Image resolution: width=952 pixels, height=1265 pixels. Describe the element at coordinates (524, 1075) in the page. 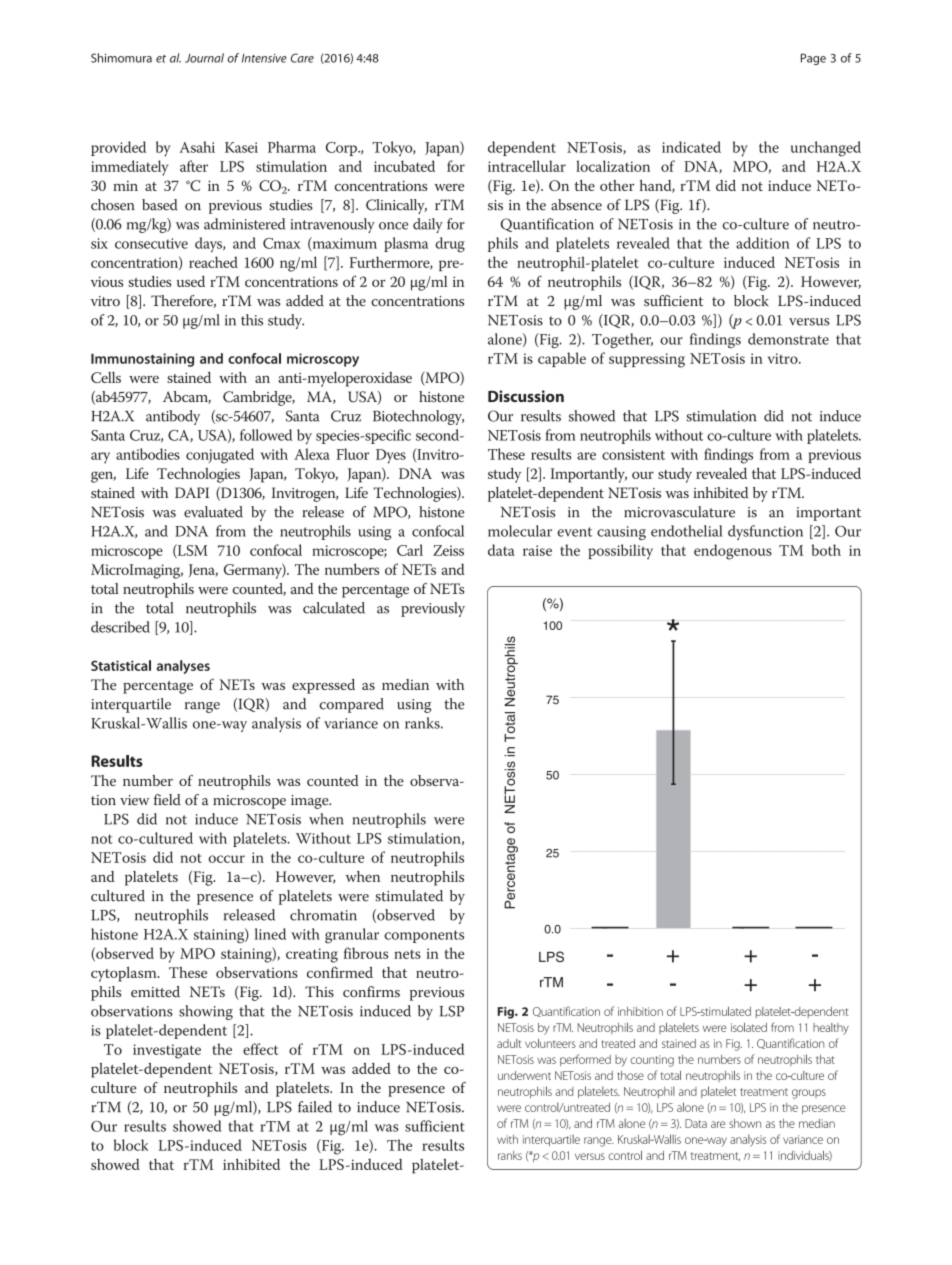

I see `underwent` at that location.
